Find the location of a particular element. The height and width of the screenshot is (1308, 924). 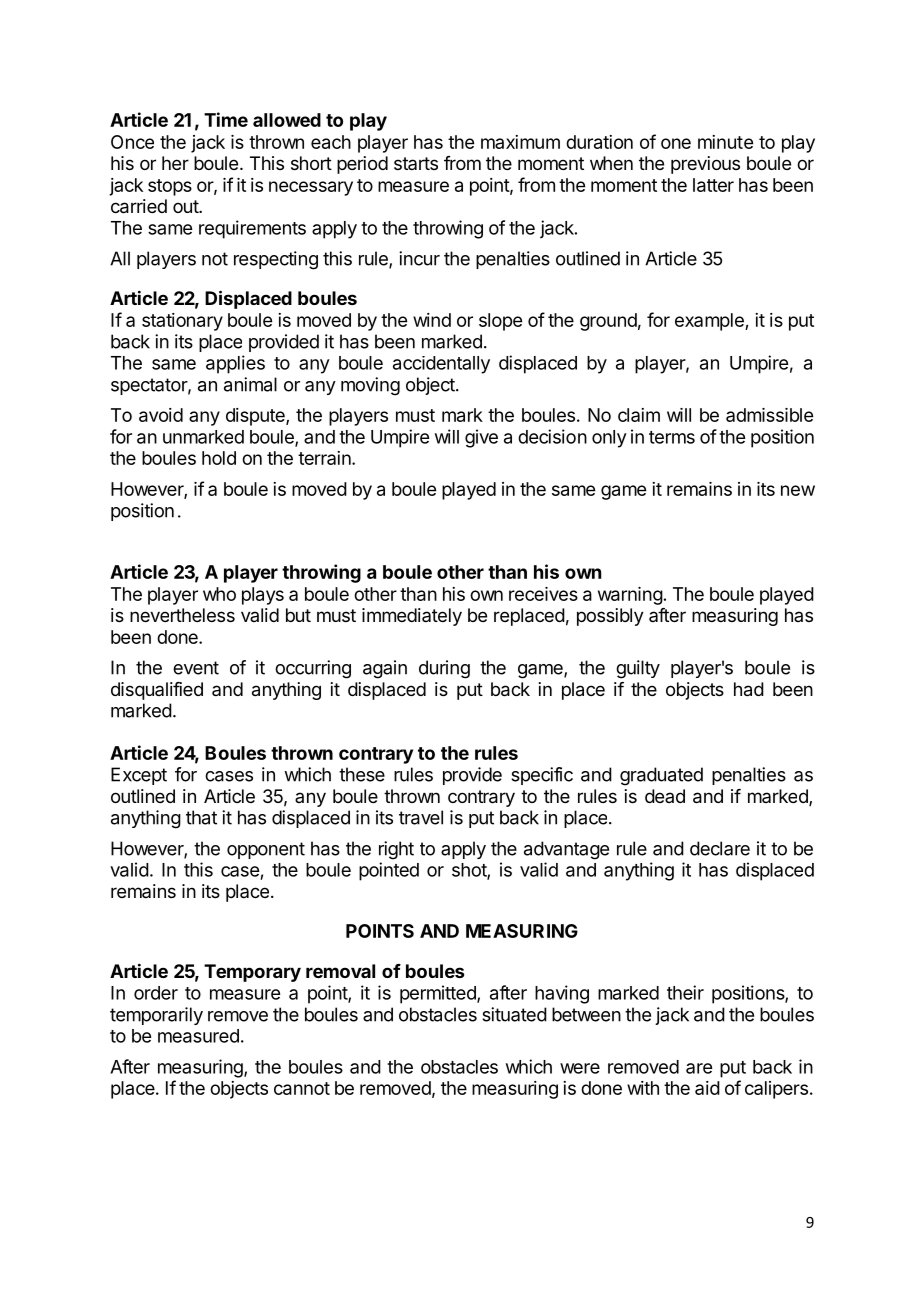

Time is located at coordinates (226, 119).
